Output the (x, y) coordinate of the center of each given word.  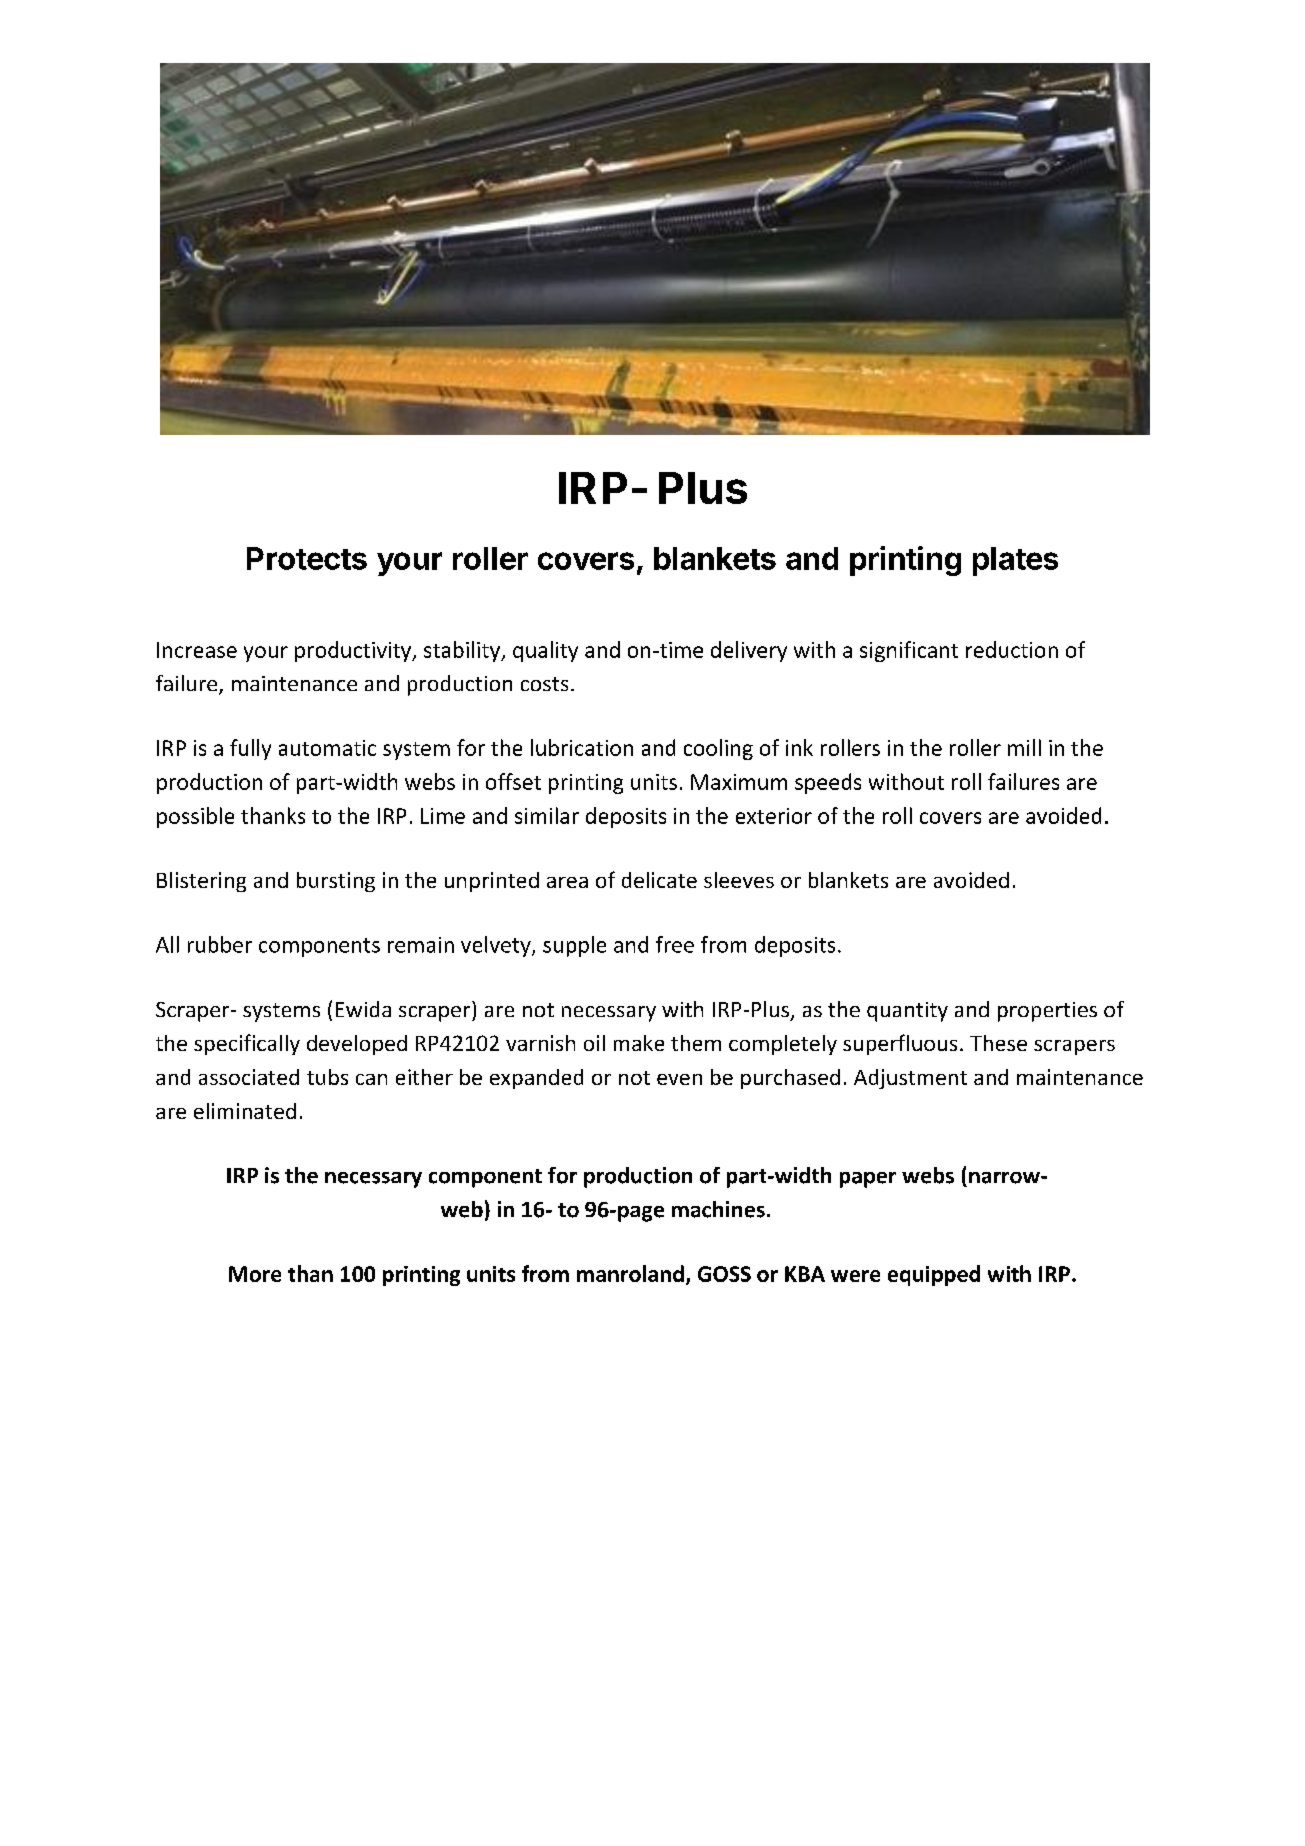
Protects (307, 558)
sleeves (739, 880)
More (255, 1274)
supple (574, 946)
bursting (336, 882)
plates (1015, 561)
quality (545, 651)
